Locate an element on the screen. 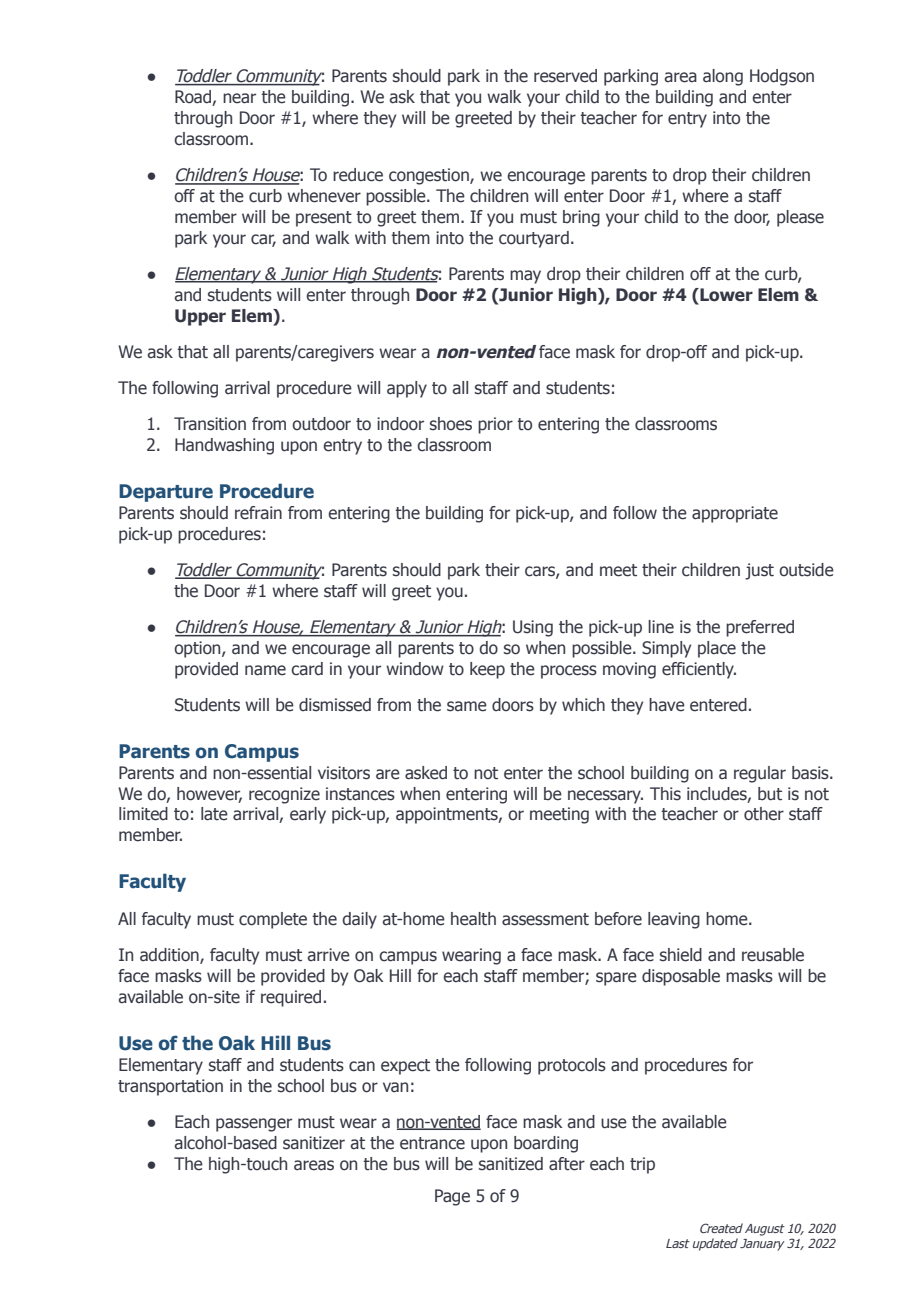 This screenshot has width=924, height=1307. keep is located at coordinates (487, 670).
